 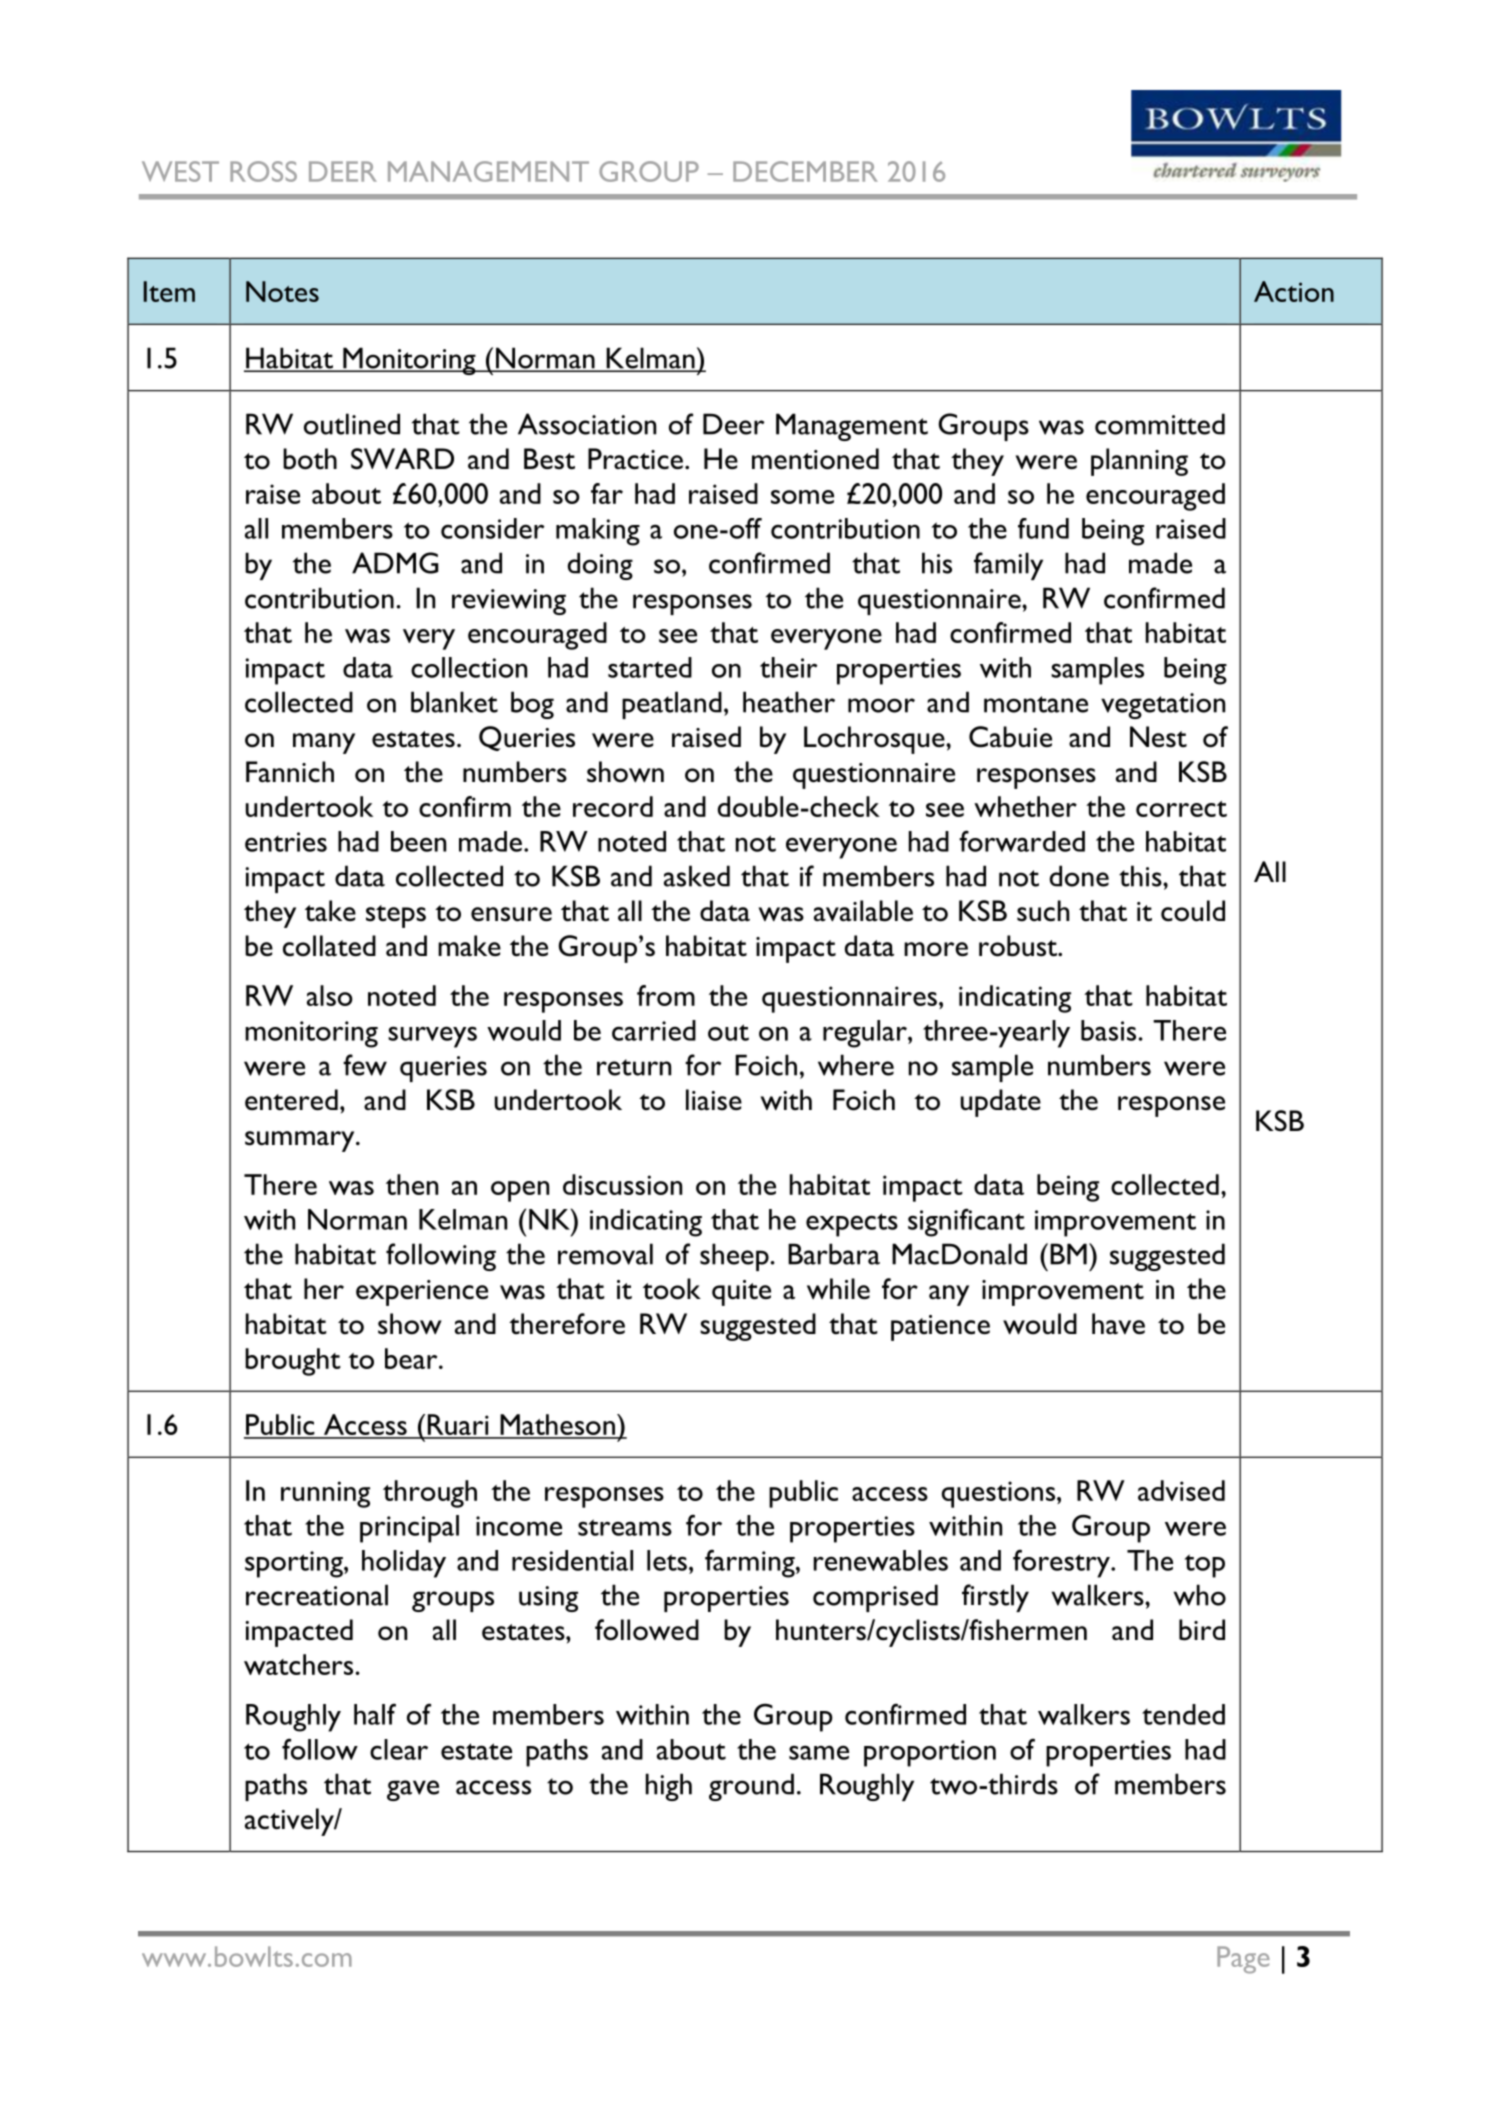 What do you see at coordinates (805, 171) in the screenshot?
I see `DECEMBER` at bounding box center [805, 171].
